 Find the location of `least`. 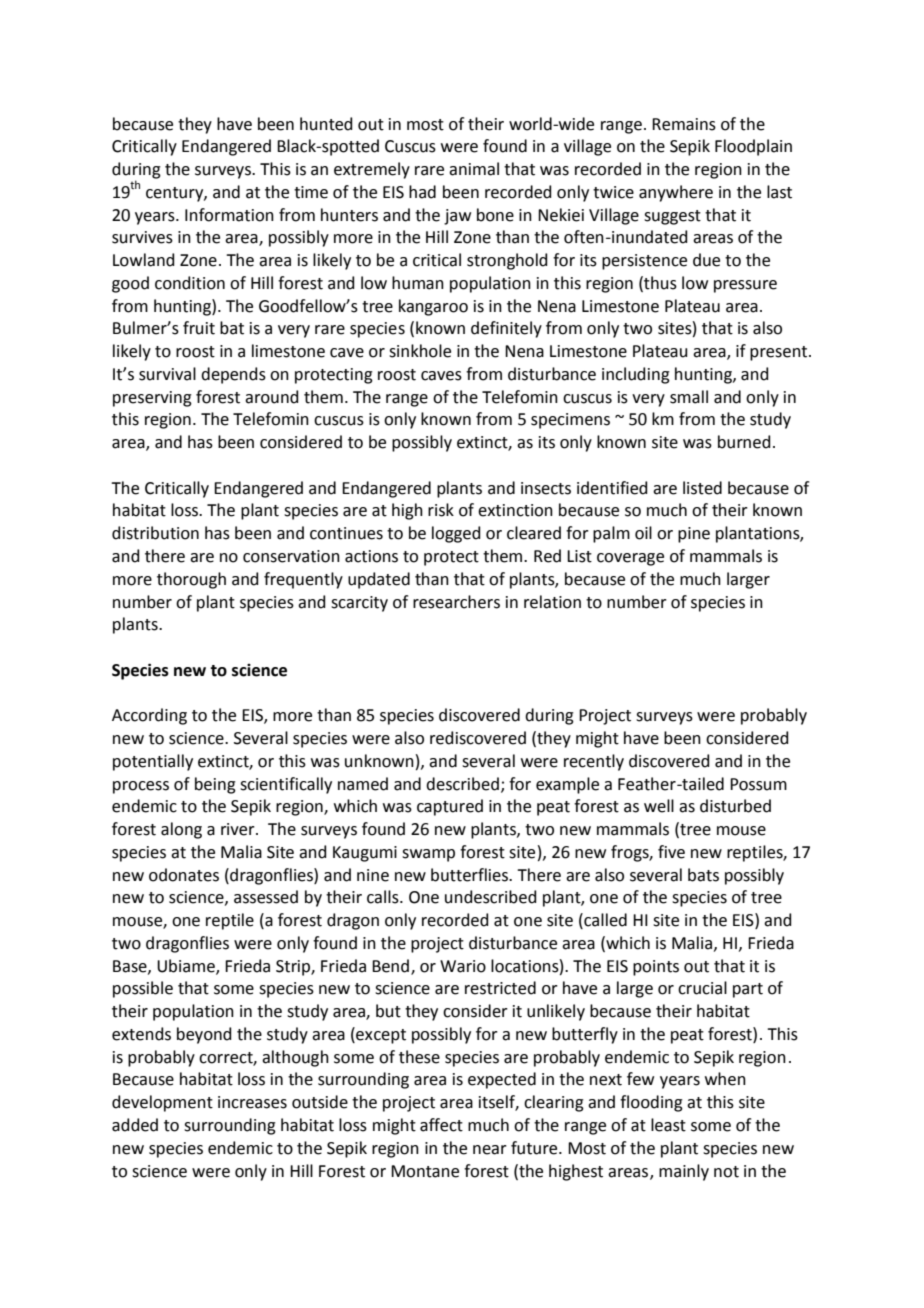

least is located at coordinates (668, 1125).
